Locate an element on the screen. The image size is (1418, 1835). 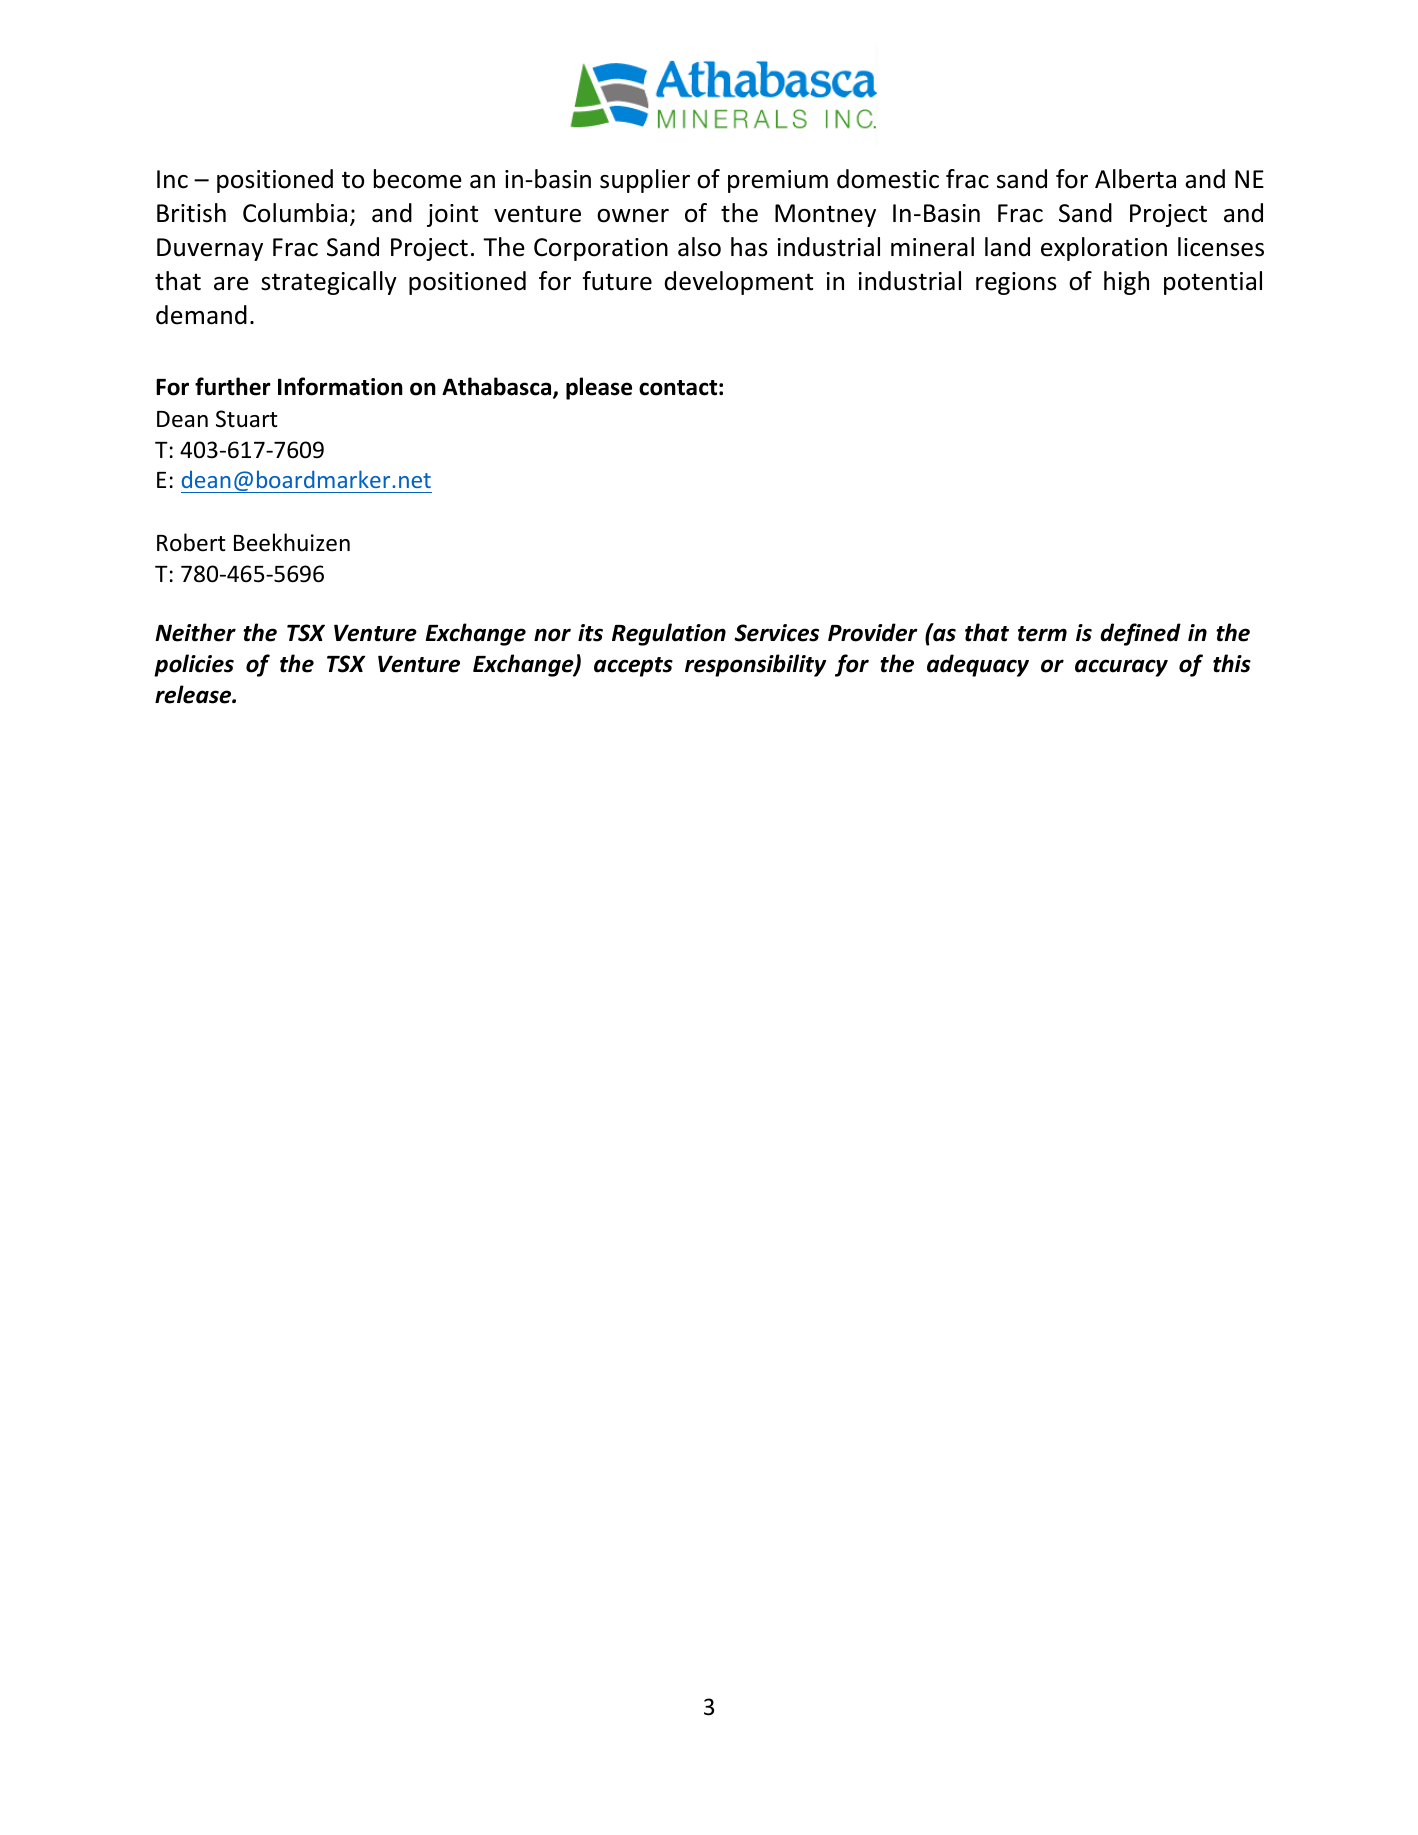
Columbia is located at coordinates (295, 213).
